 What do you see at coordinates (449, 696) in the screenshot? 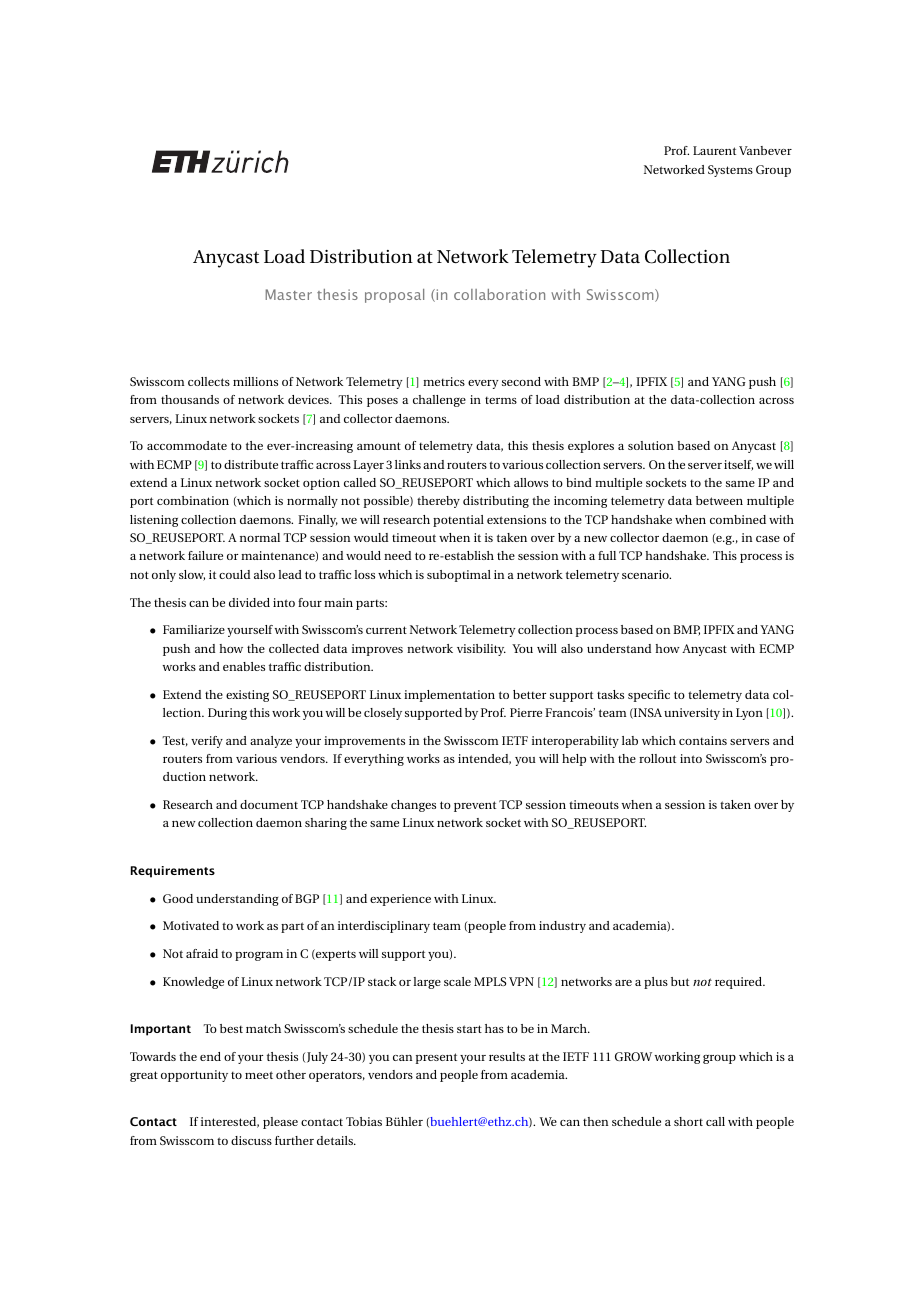
I see `implementation` at bounding box center [449, 696].
